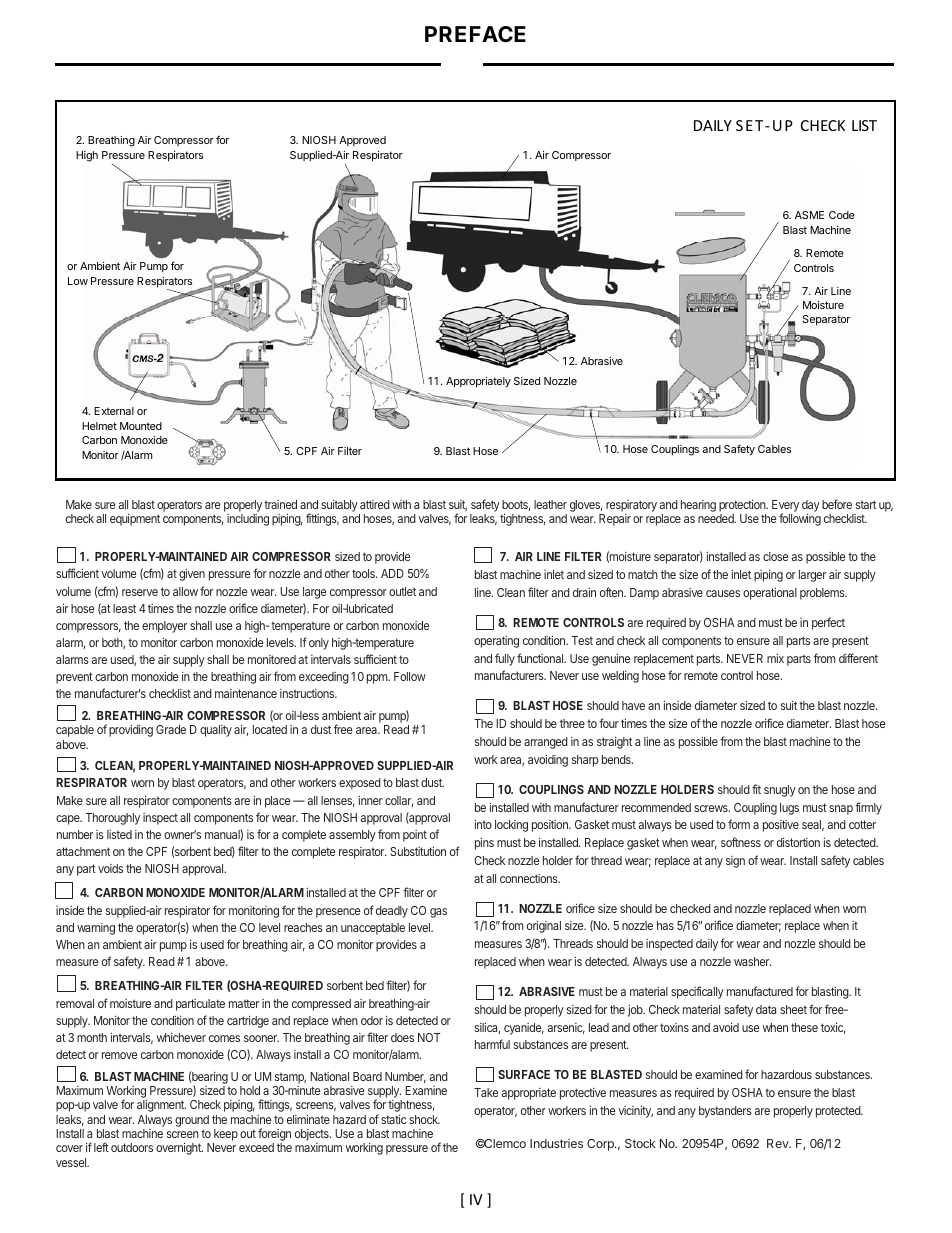 This page has height=1233, width=952. Describe the element at coordinates (171, 729) in the page. I see `Grade` at that location.
